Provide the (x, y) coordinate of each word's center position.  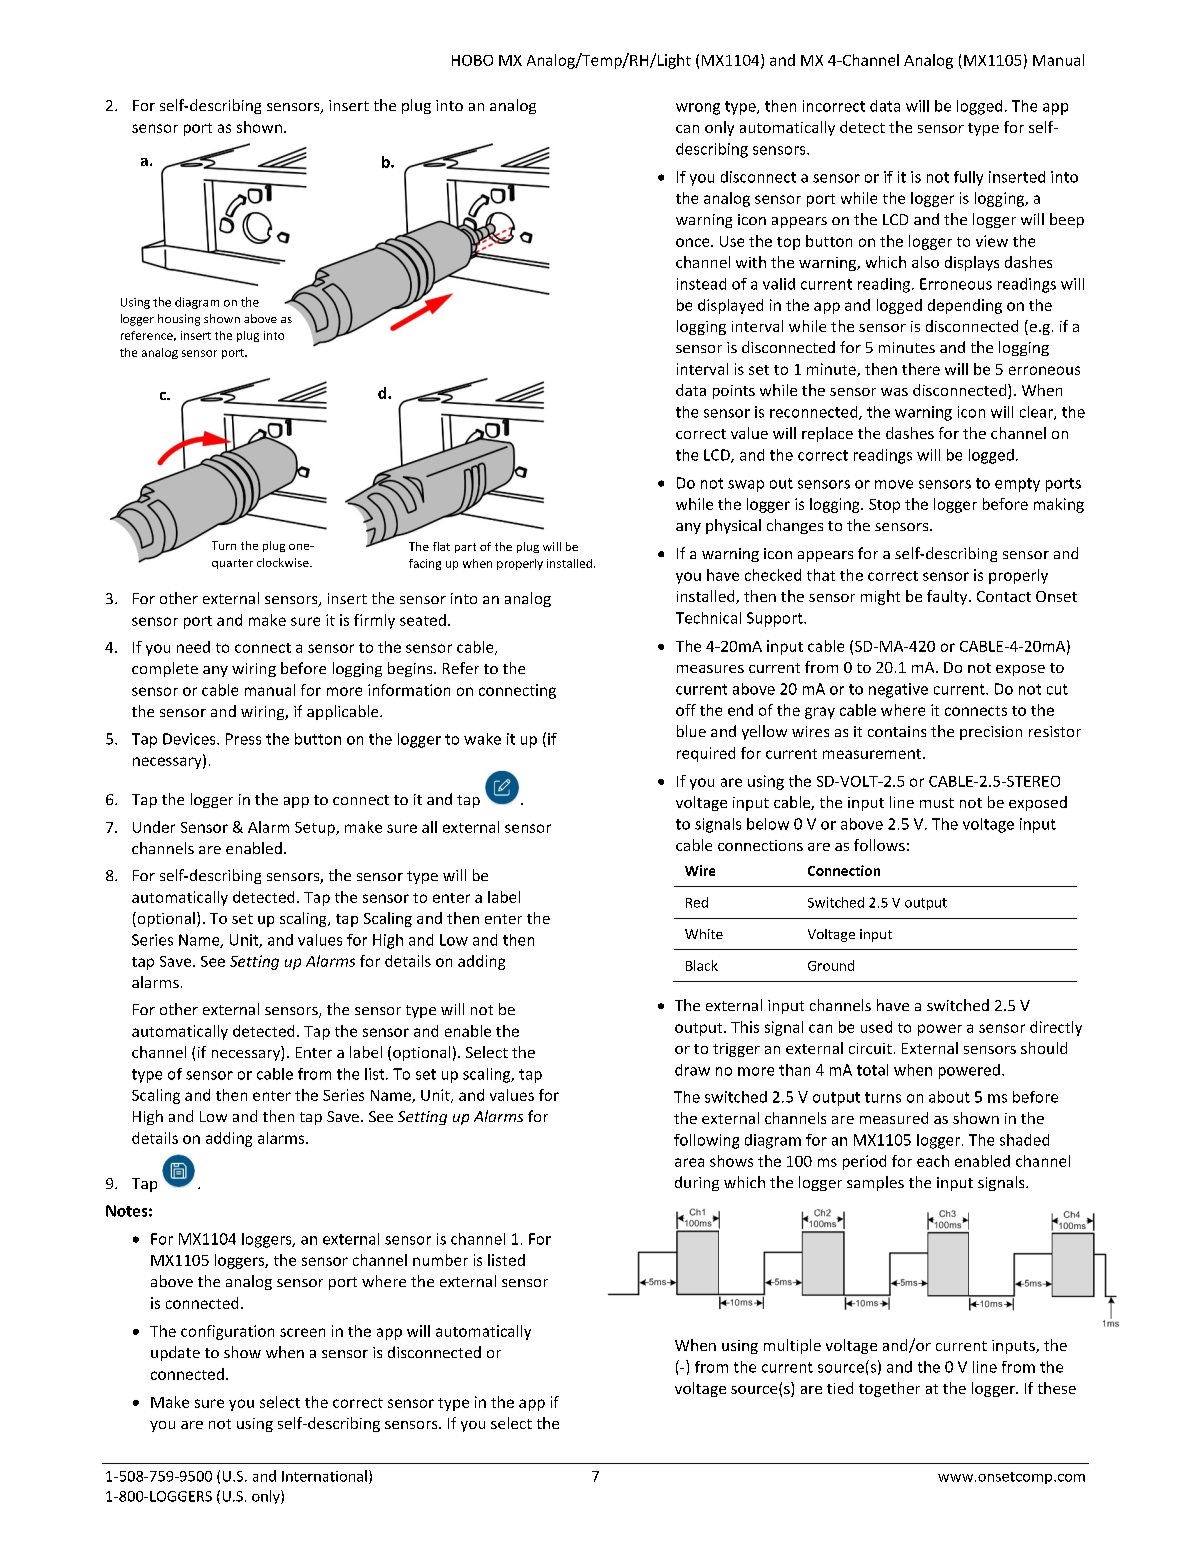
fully (968, 178)
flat (441, 546)
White (704, 934)
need (193, 647)
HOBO (472, 60)
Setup (316, 829)
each (933, 1161)
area (689, 1162)
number (440, 1260)
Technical (708, 618)
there (921, 369)
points (734, 392)
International (324, 1476)
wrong (698, 109)
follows (879, 845)
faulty (948, 597)
